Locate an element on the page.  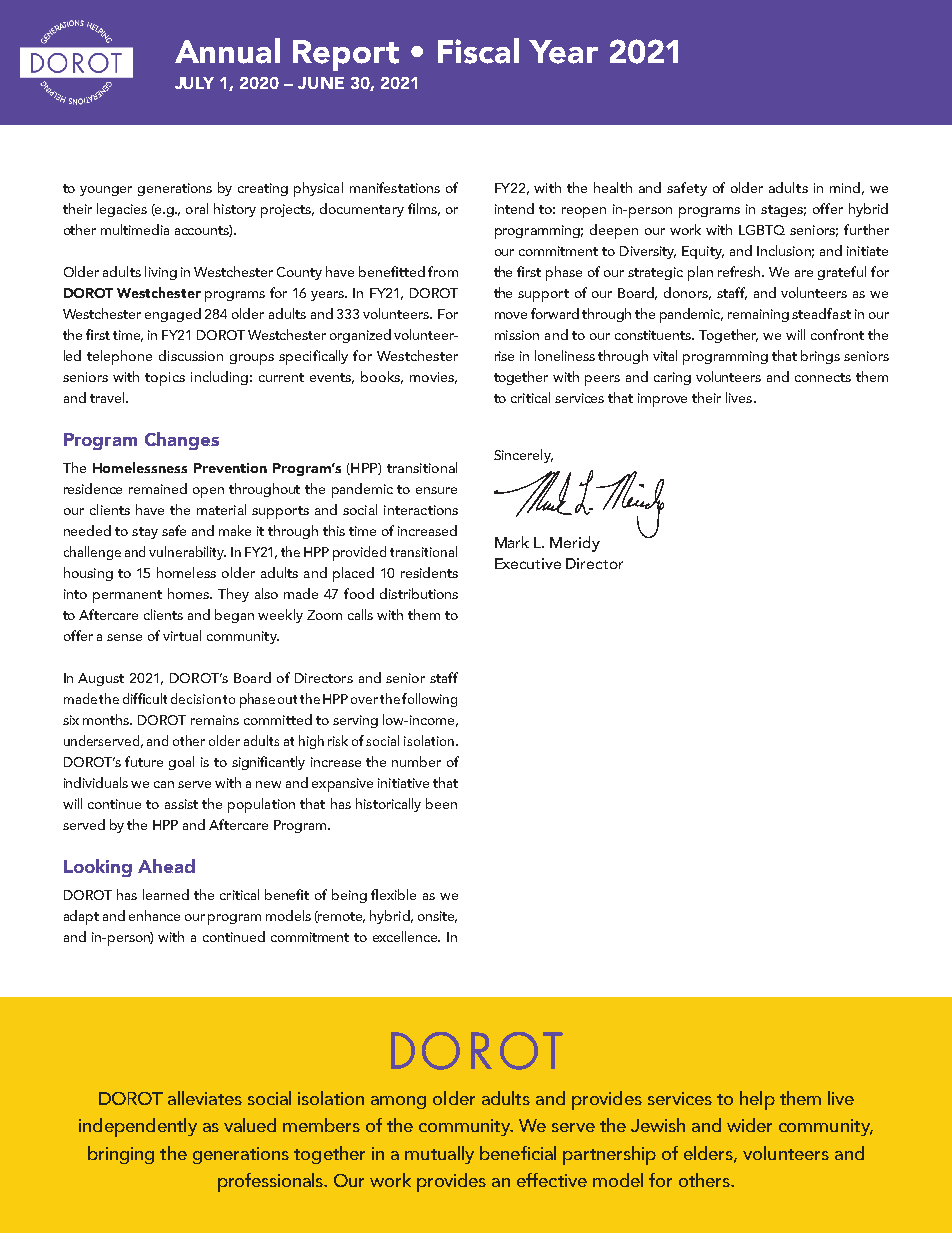
distributions is located at coordinates (419, 593).
